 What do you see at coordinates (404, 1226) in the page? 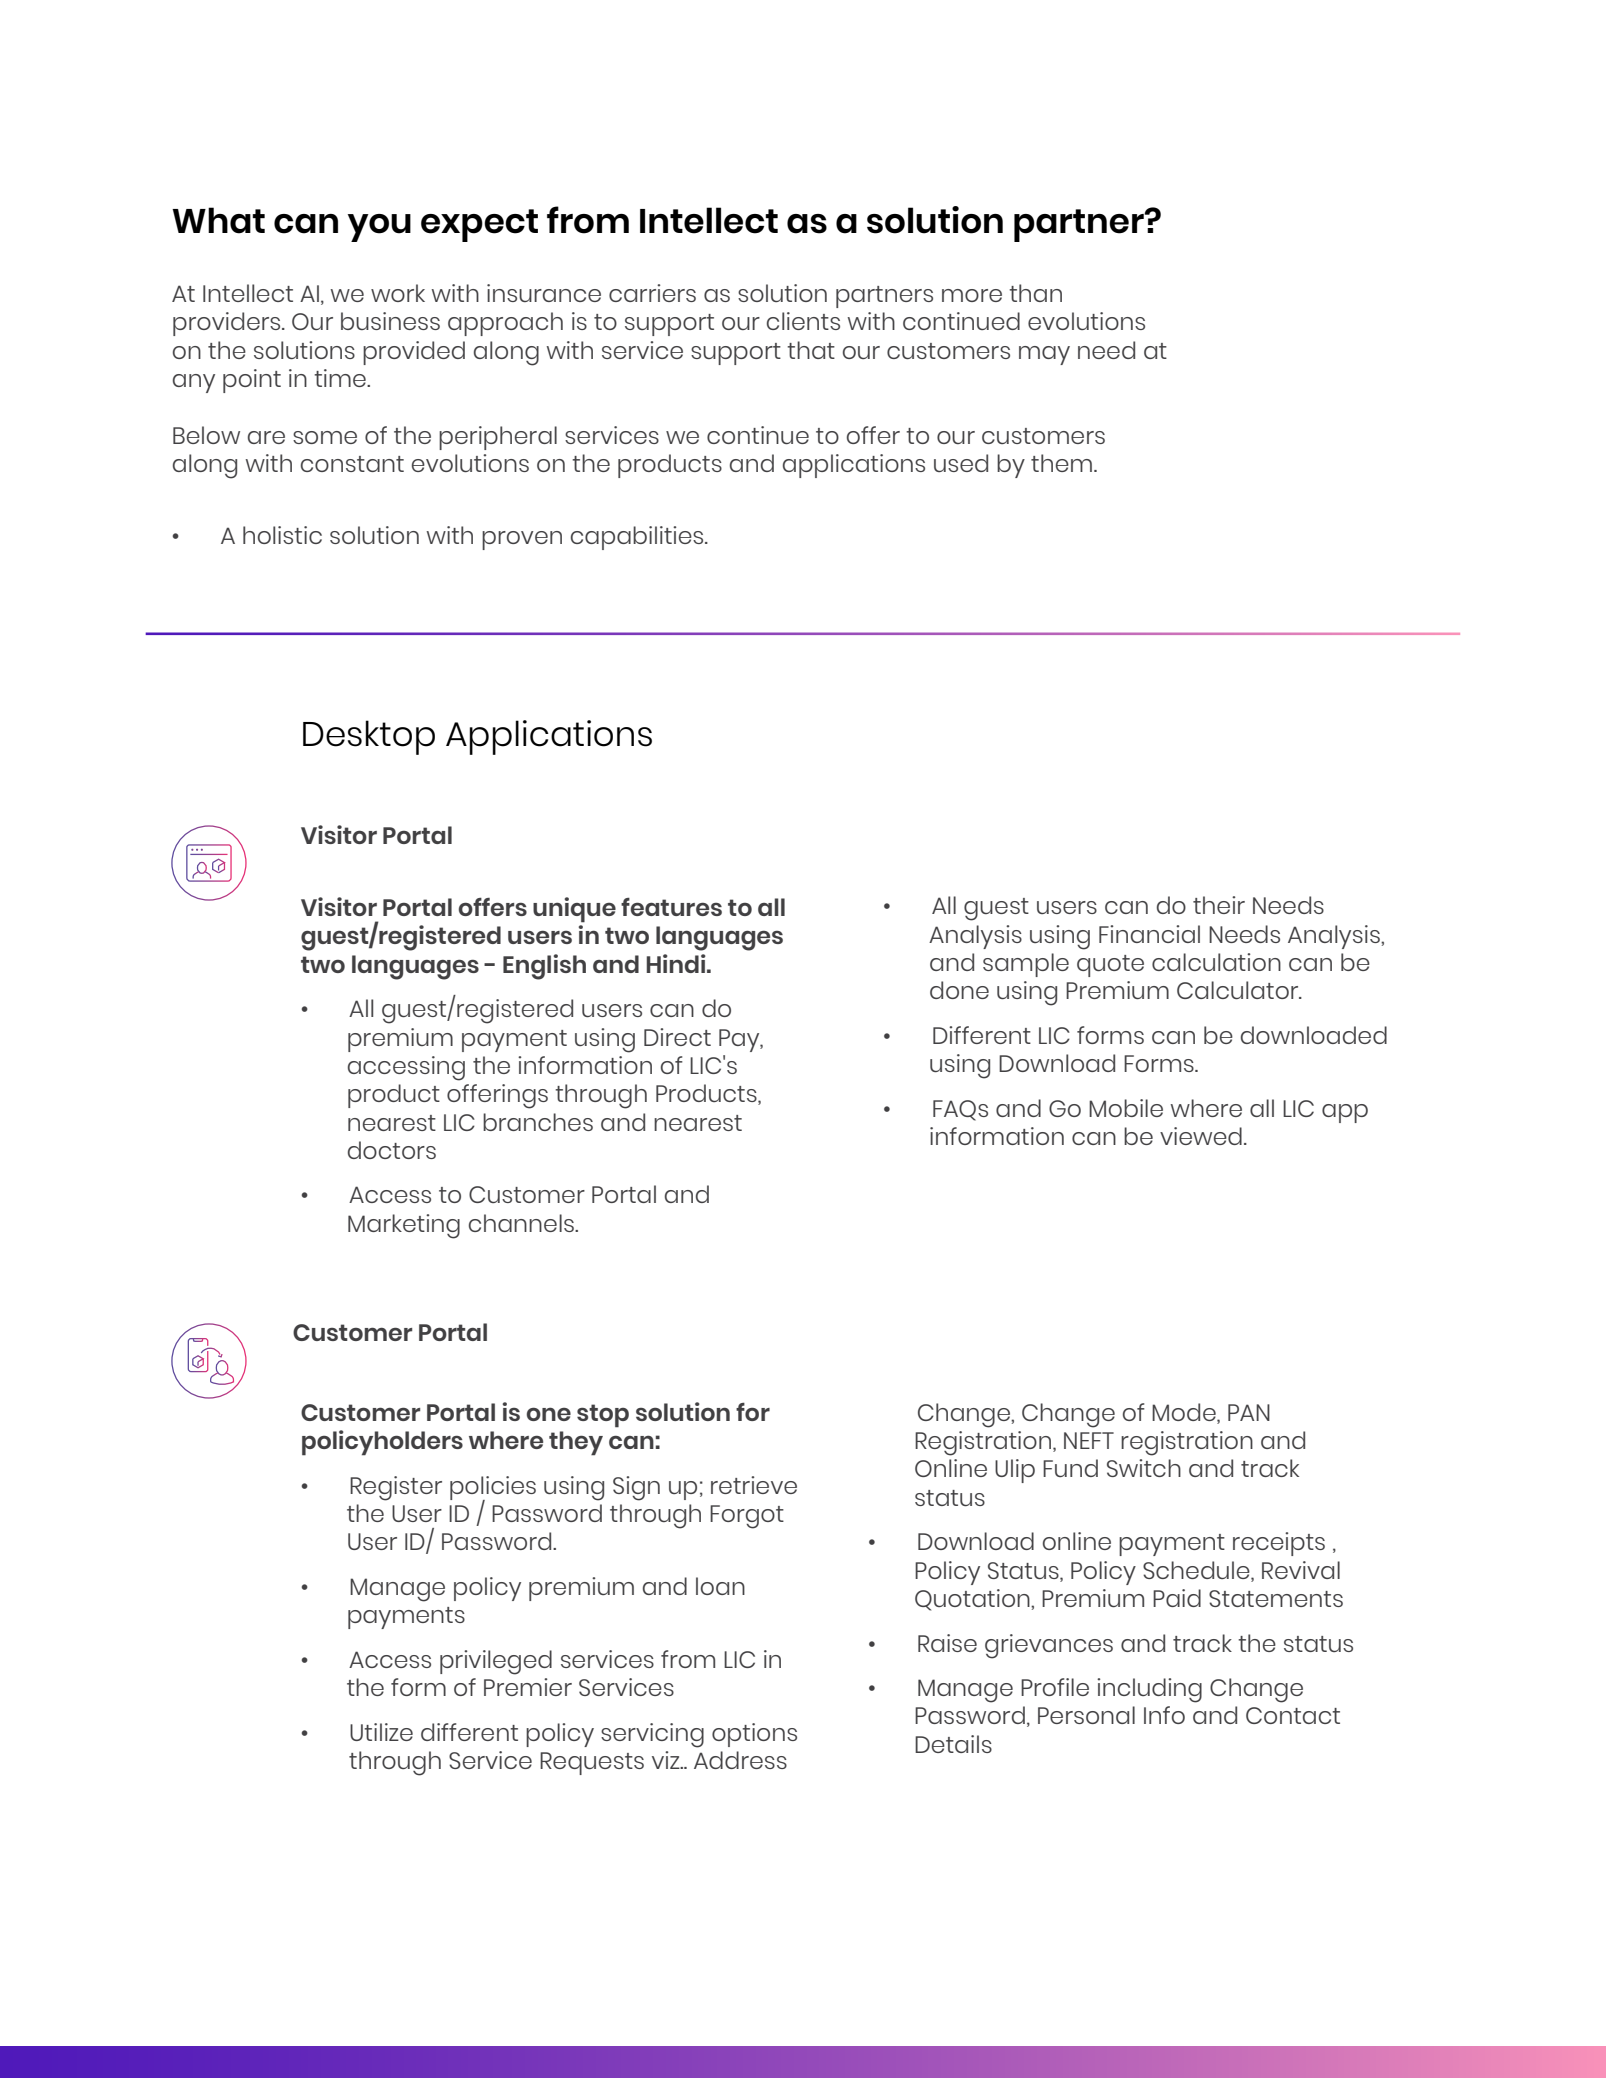
I see `Marketing` at bounding box center [404, 1226].
